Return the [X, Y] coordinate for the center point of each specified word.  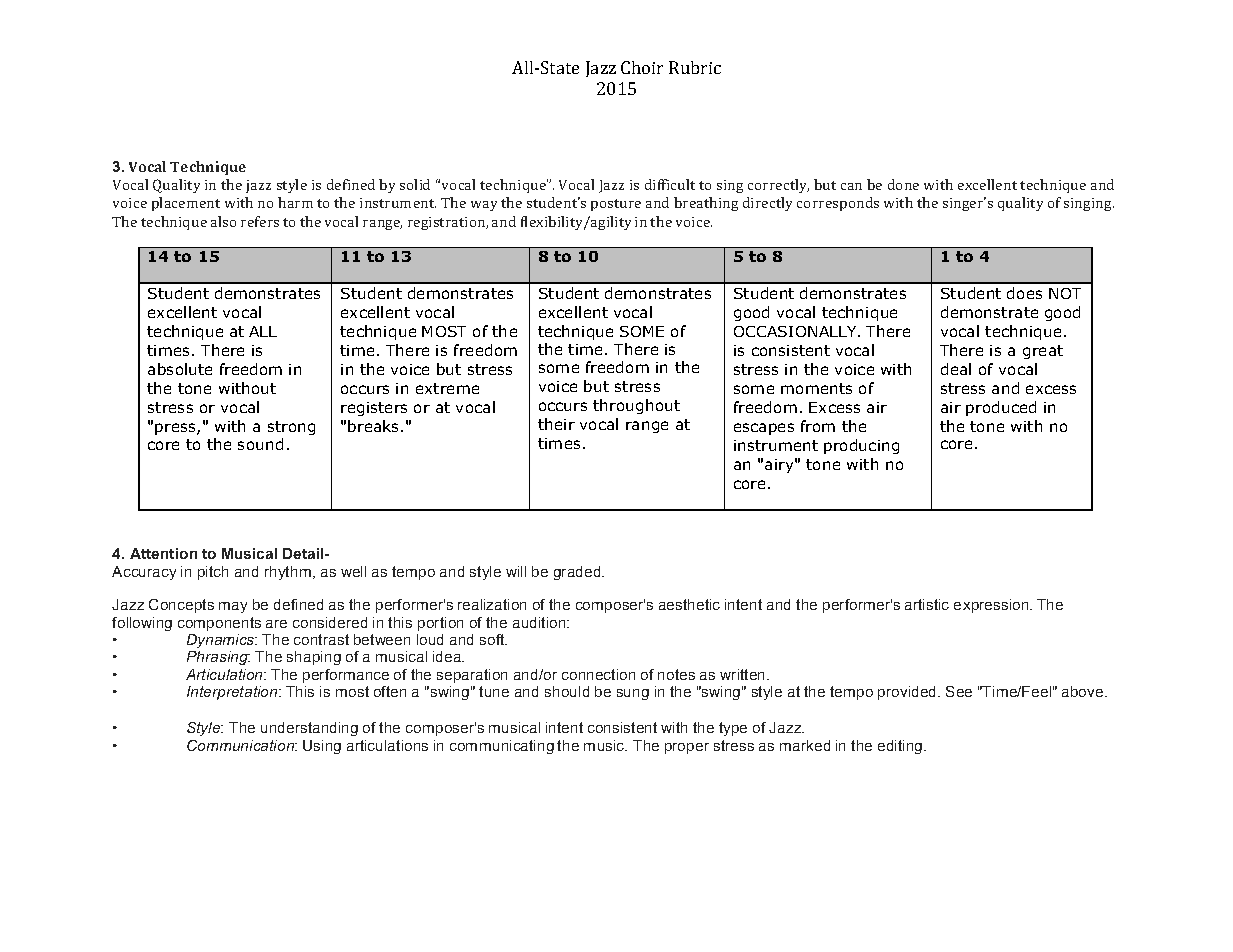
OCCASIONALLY [796, 331]
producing [861, 446]
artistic [927, 604]
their [556, 424]
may [233, 607]
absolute [180, 369]
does [1024, 293]
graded [578, 573]
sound [260, 444]
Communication [241, 745]
